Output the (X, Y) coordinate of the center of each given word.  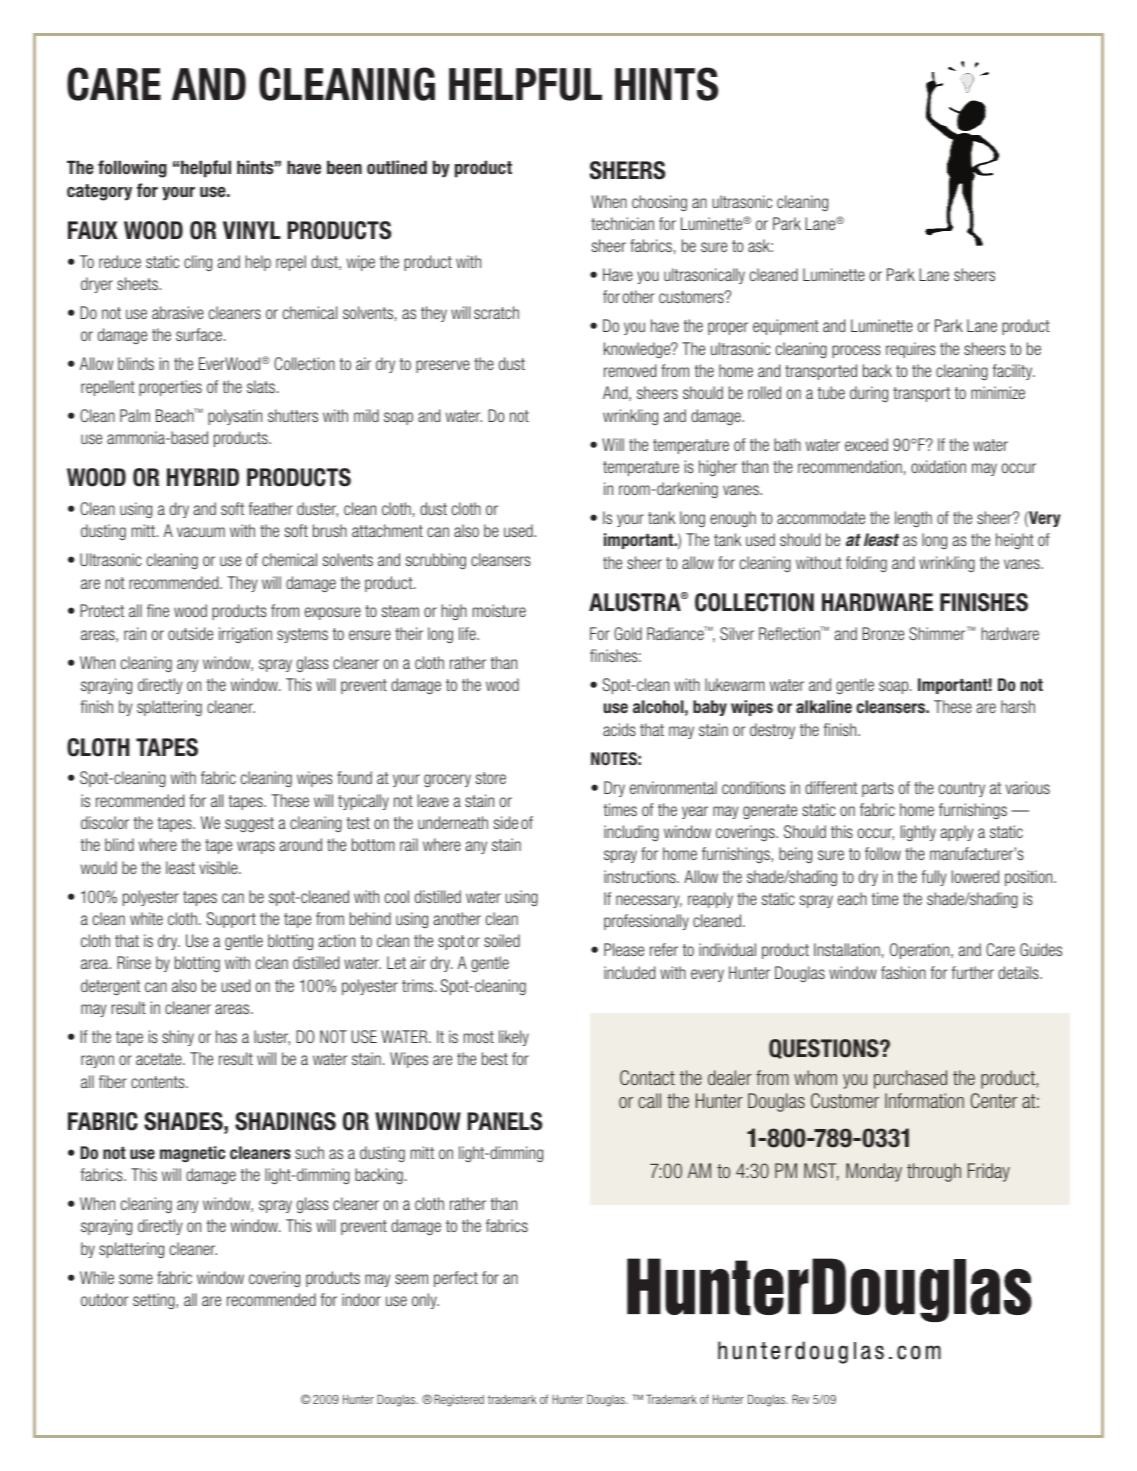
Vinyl (252, 230)
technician (622, 223)
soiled (502, 940)
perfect (456, 1279)
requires (911, 350)
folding (866, 564)
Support (231, 920)
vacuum (201, 532)
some (136, 1279)
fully (934, 878)
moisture (499, 610)
